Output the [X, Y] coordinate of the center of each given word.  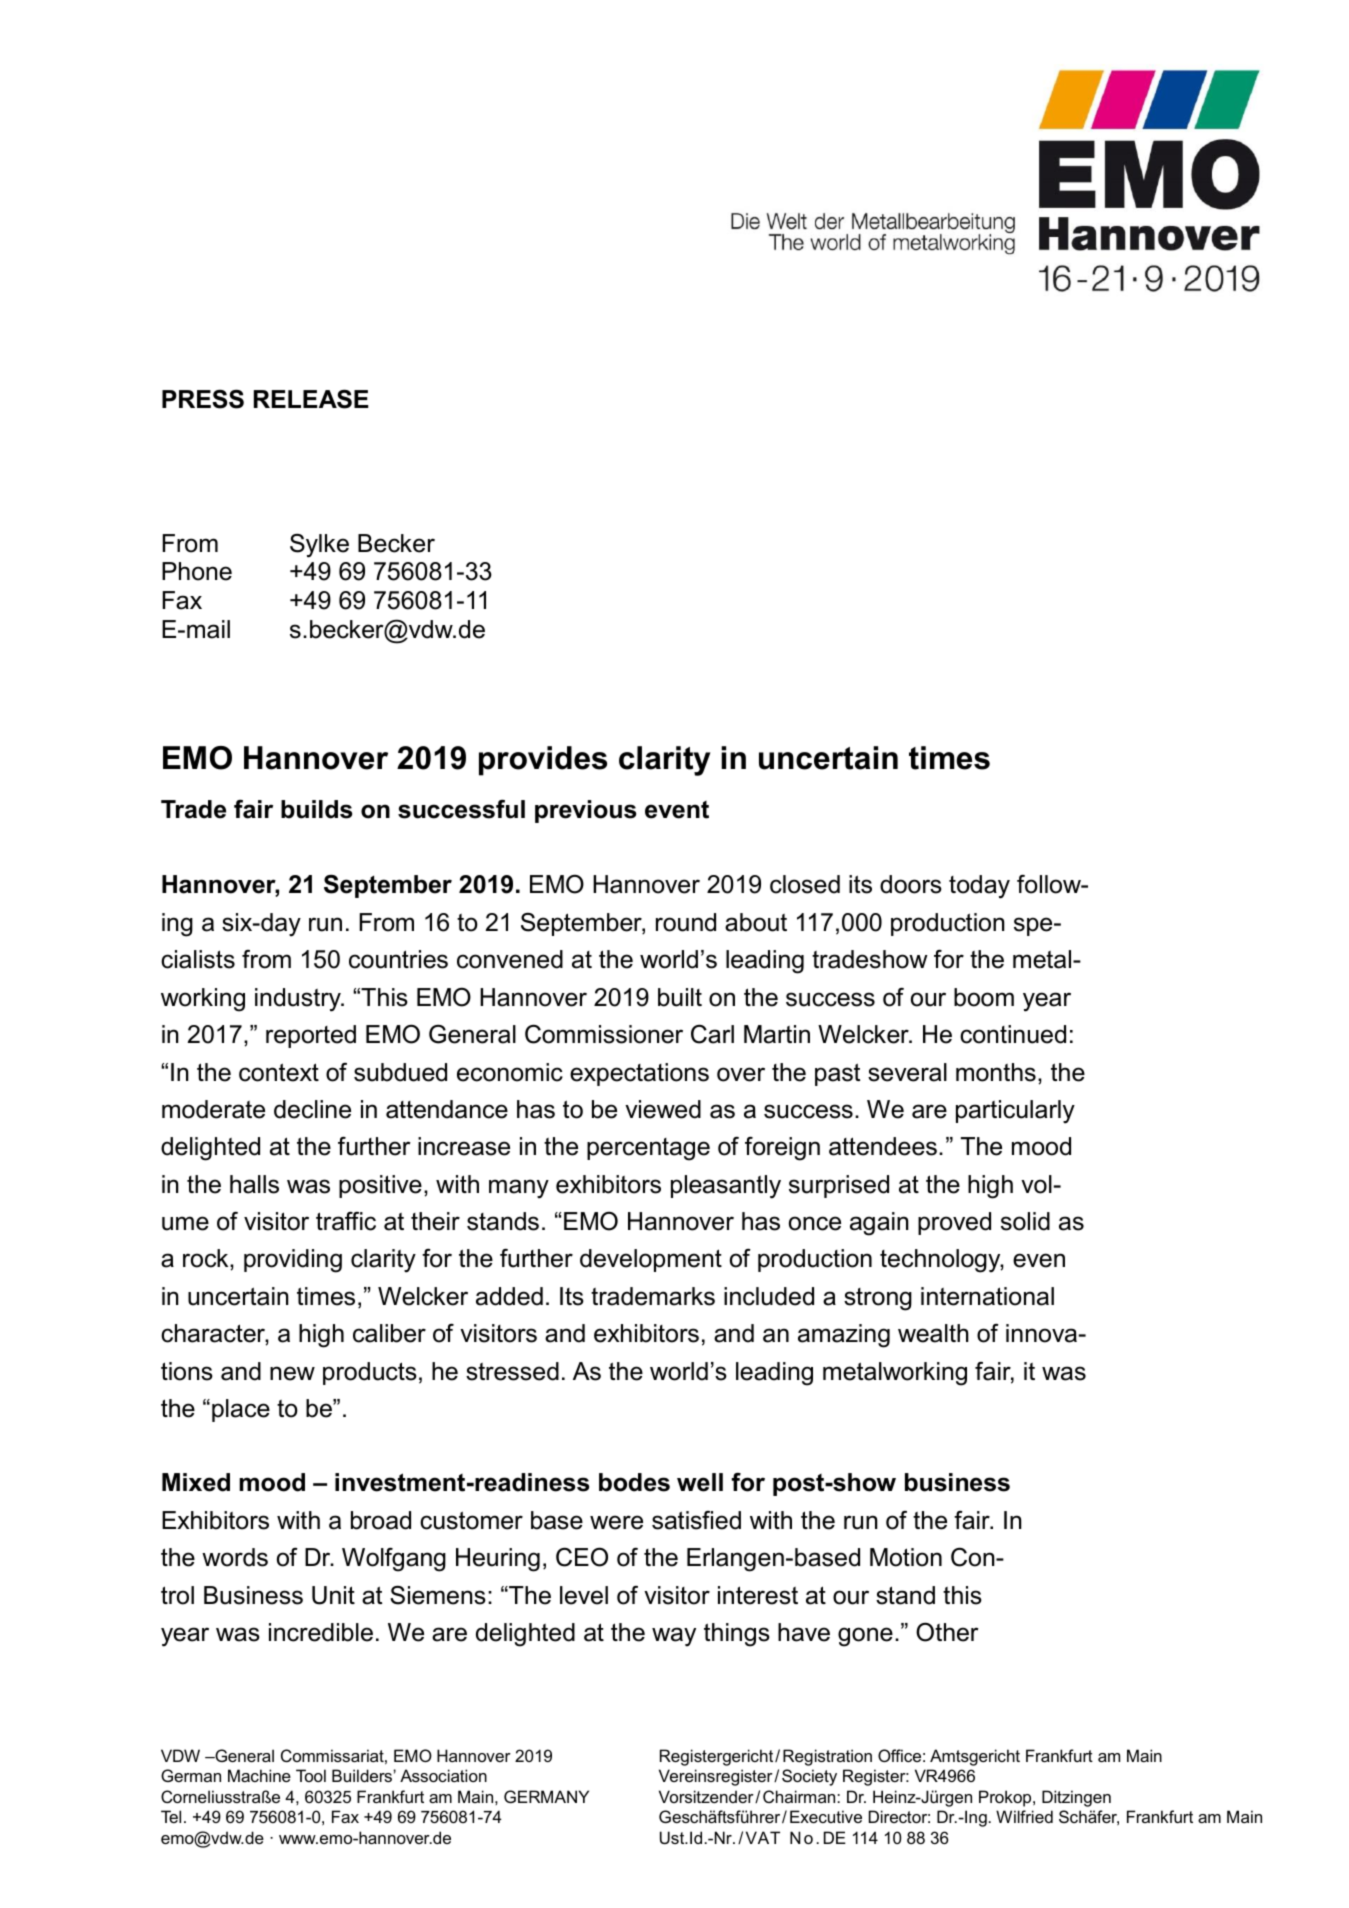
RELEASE [311, 399]
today [979, 887]
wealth [933, 1333]
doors [911, 884]
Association [443, 1775]
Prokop [1006, 1798]
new [292, 1373]
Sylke [319, 546]
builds [316, 809]
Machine [259, 1775]
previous [585, 811]
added [509, 1296]
